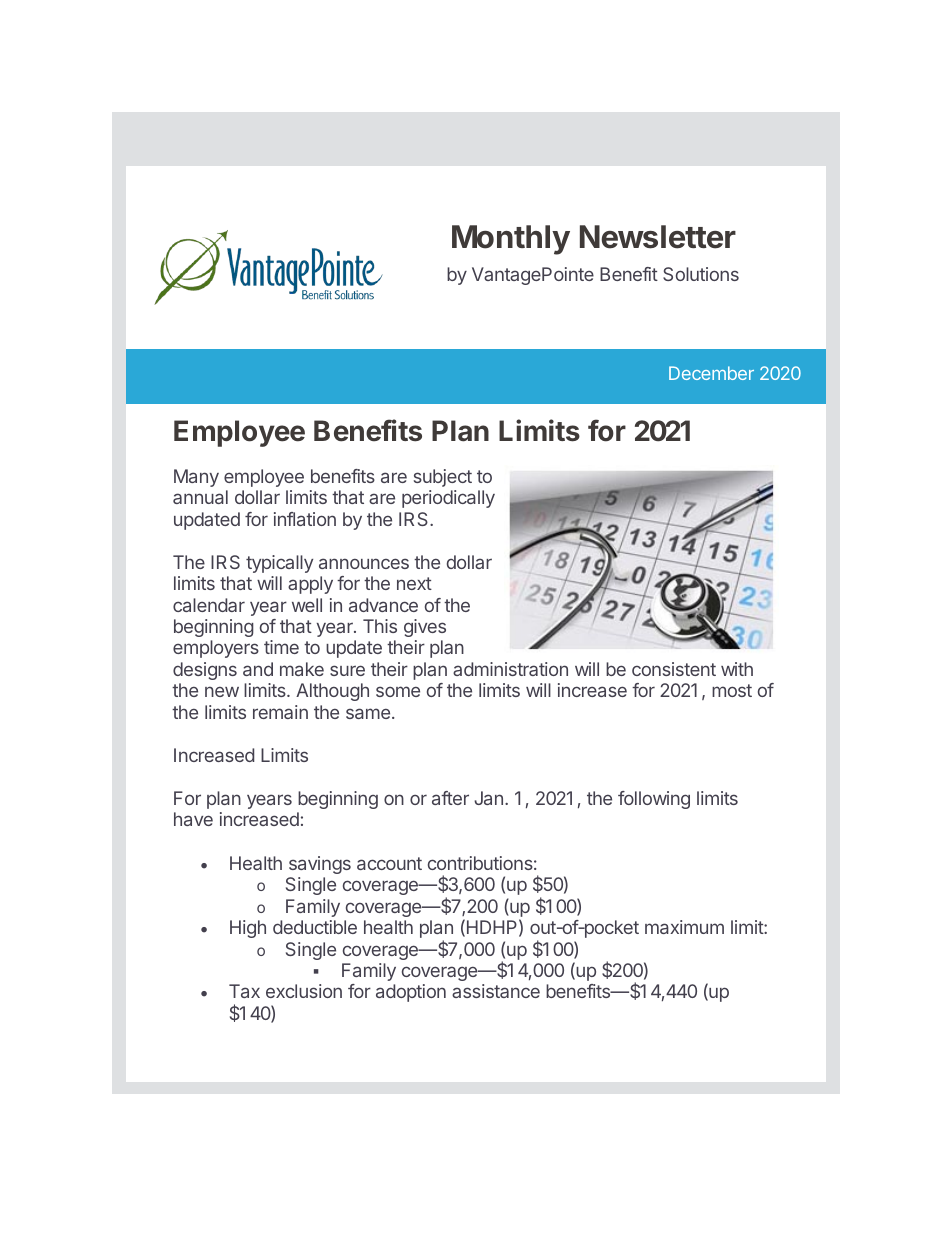 This document has height=1233, width=952. What do you see at coordinates (654, 800) in the document?
I see `following` at bounding box center [654, 800].
